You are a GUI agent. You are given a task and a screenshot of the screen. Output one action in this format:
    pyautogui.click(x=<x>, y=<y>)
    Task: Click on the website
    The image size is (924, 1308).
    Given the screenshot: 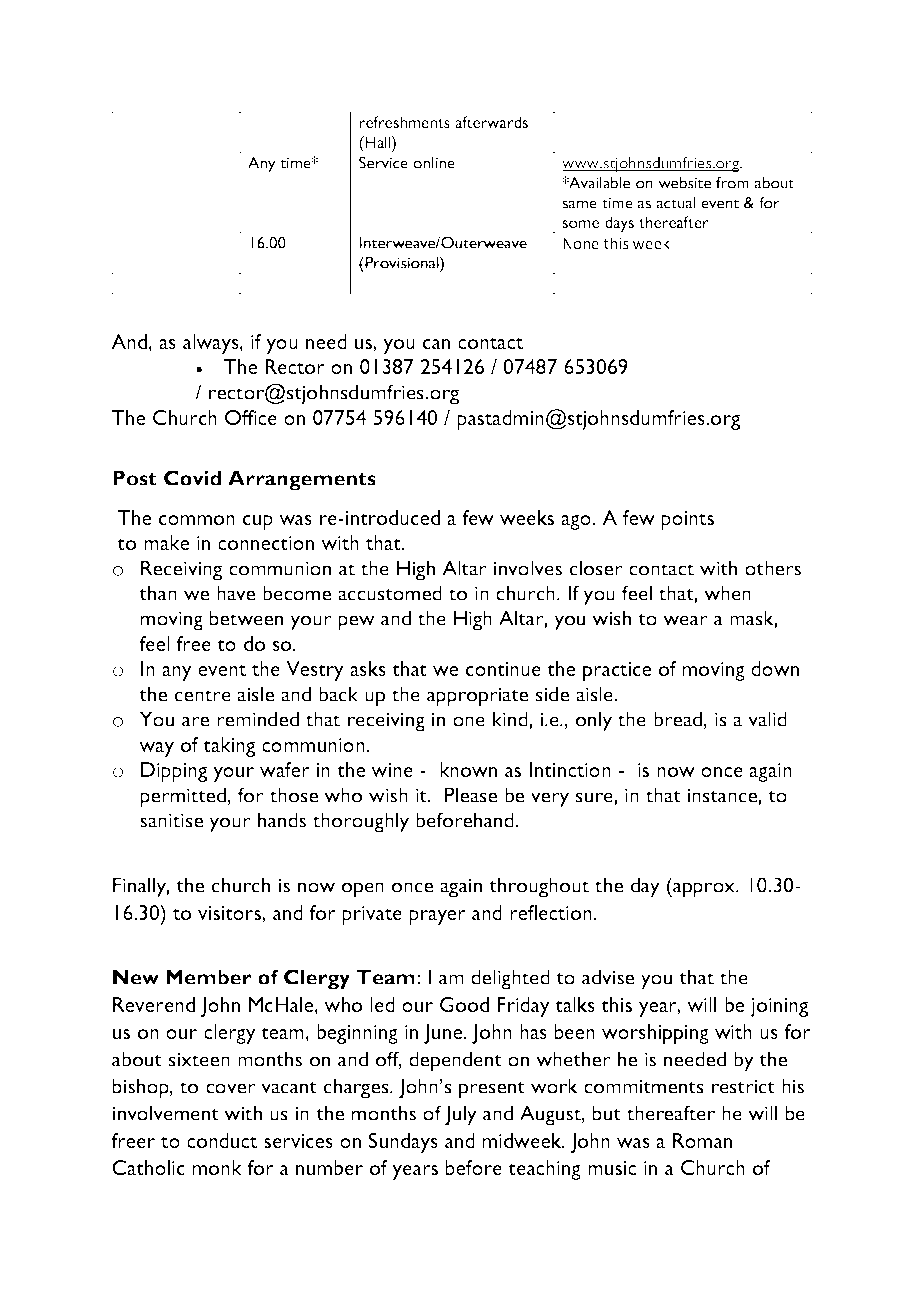 What is the action you would take?
    pyautogui.click(x=684, y=183)
